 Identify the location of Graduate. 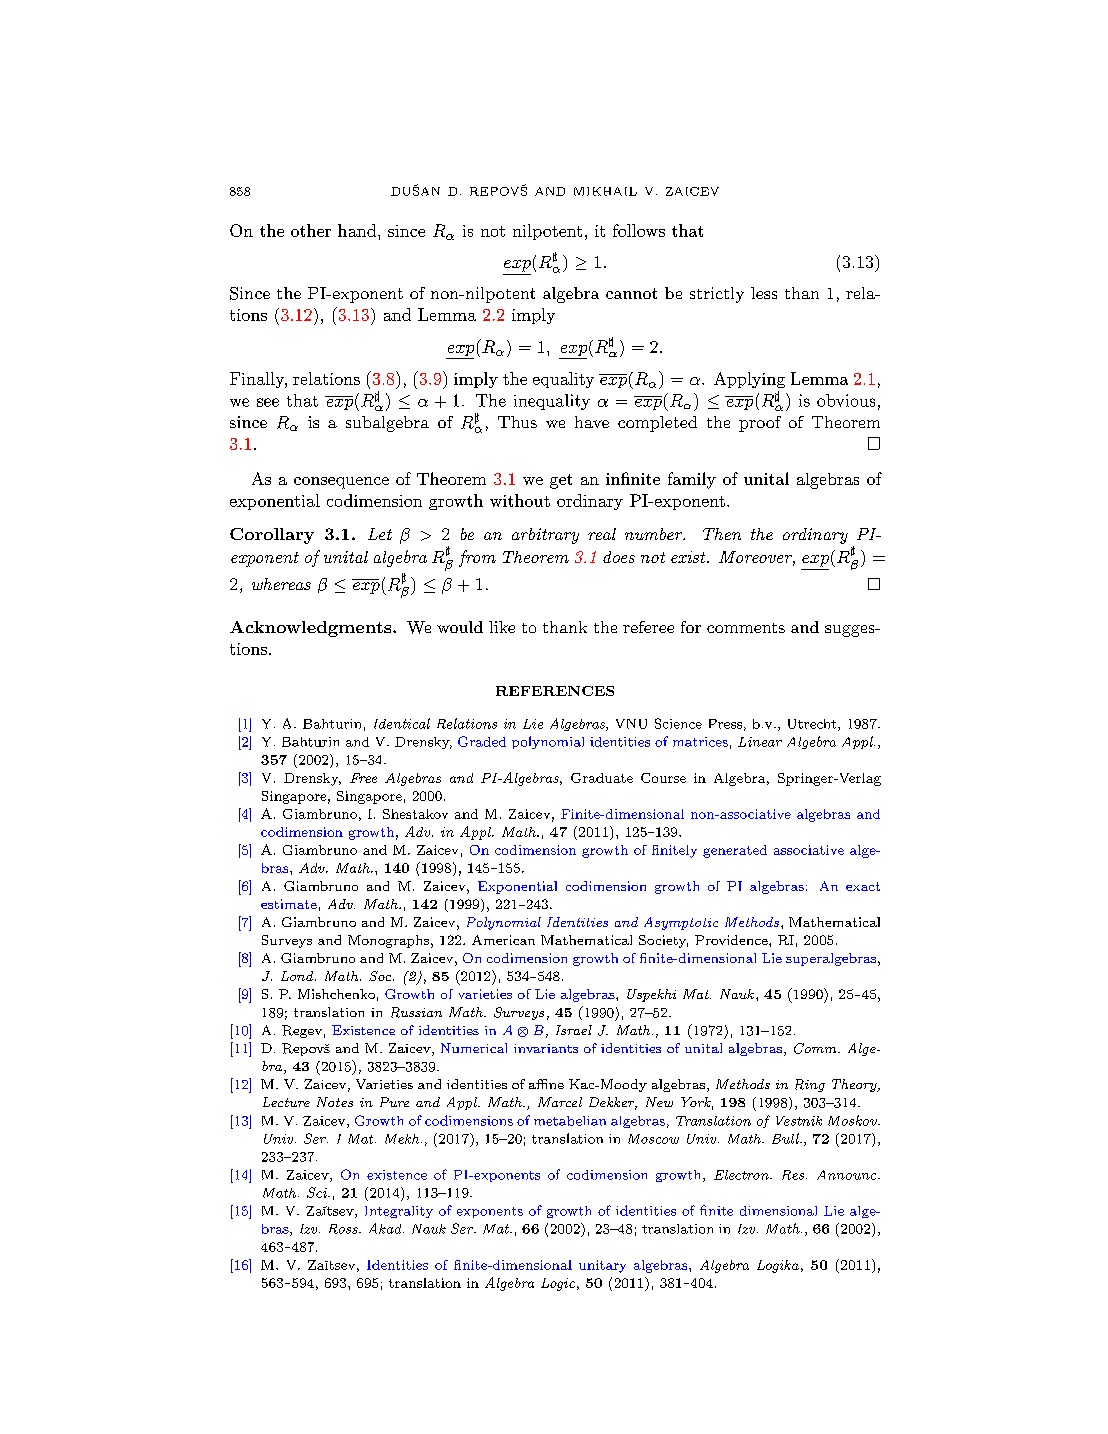
(602, 778).
